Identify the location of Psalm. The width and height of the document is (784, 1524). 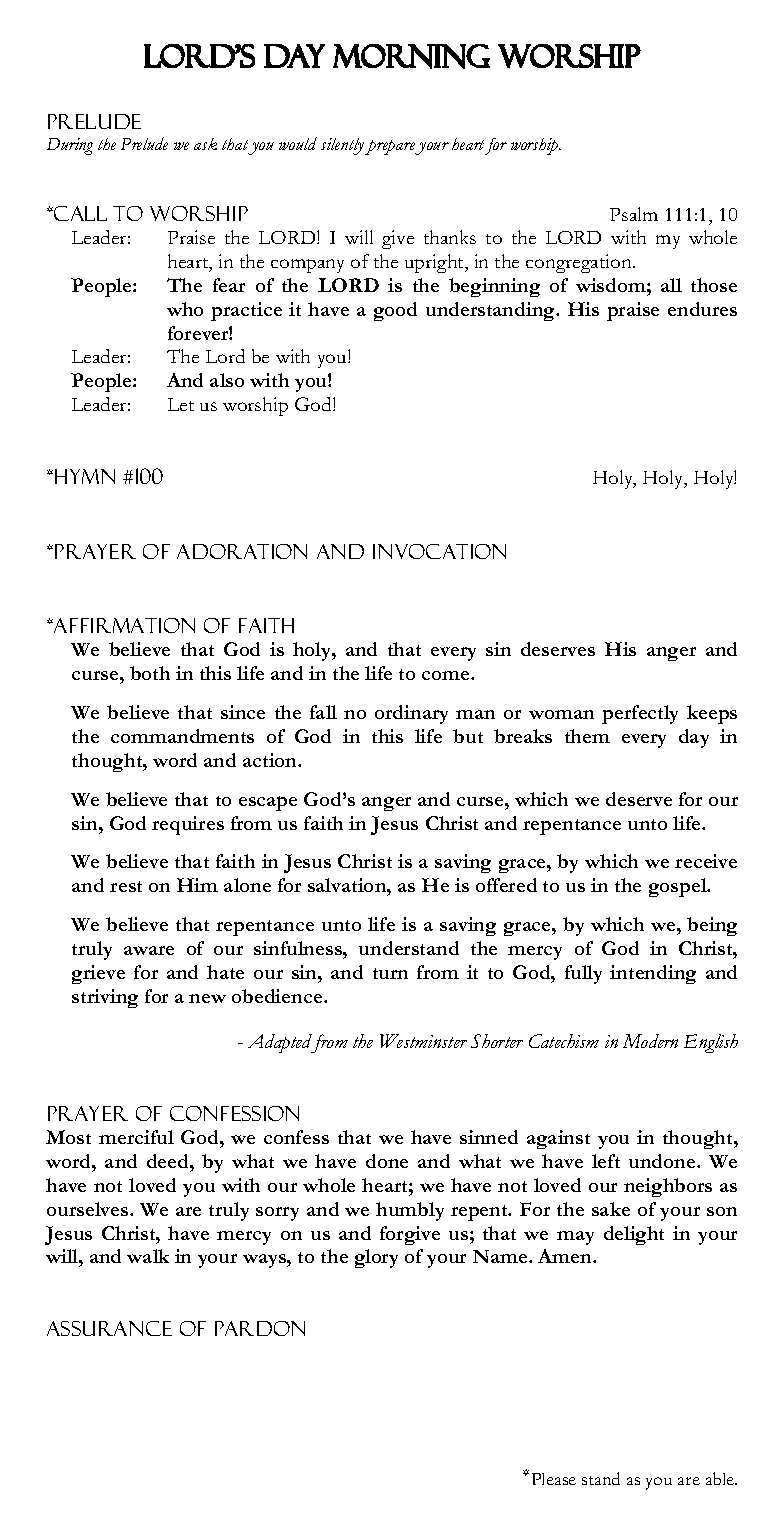
(634, 214).
